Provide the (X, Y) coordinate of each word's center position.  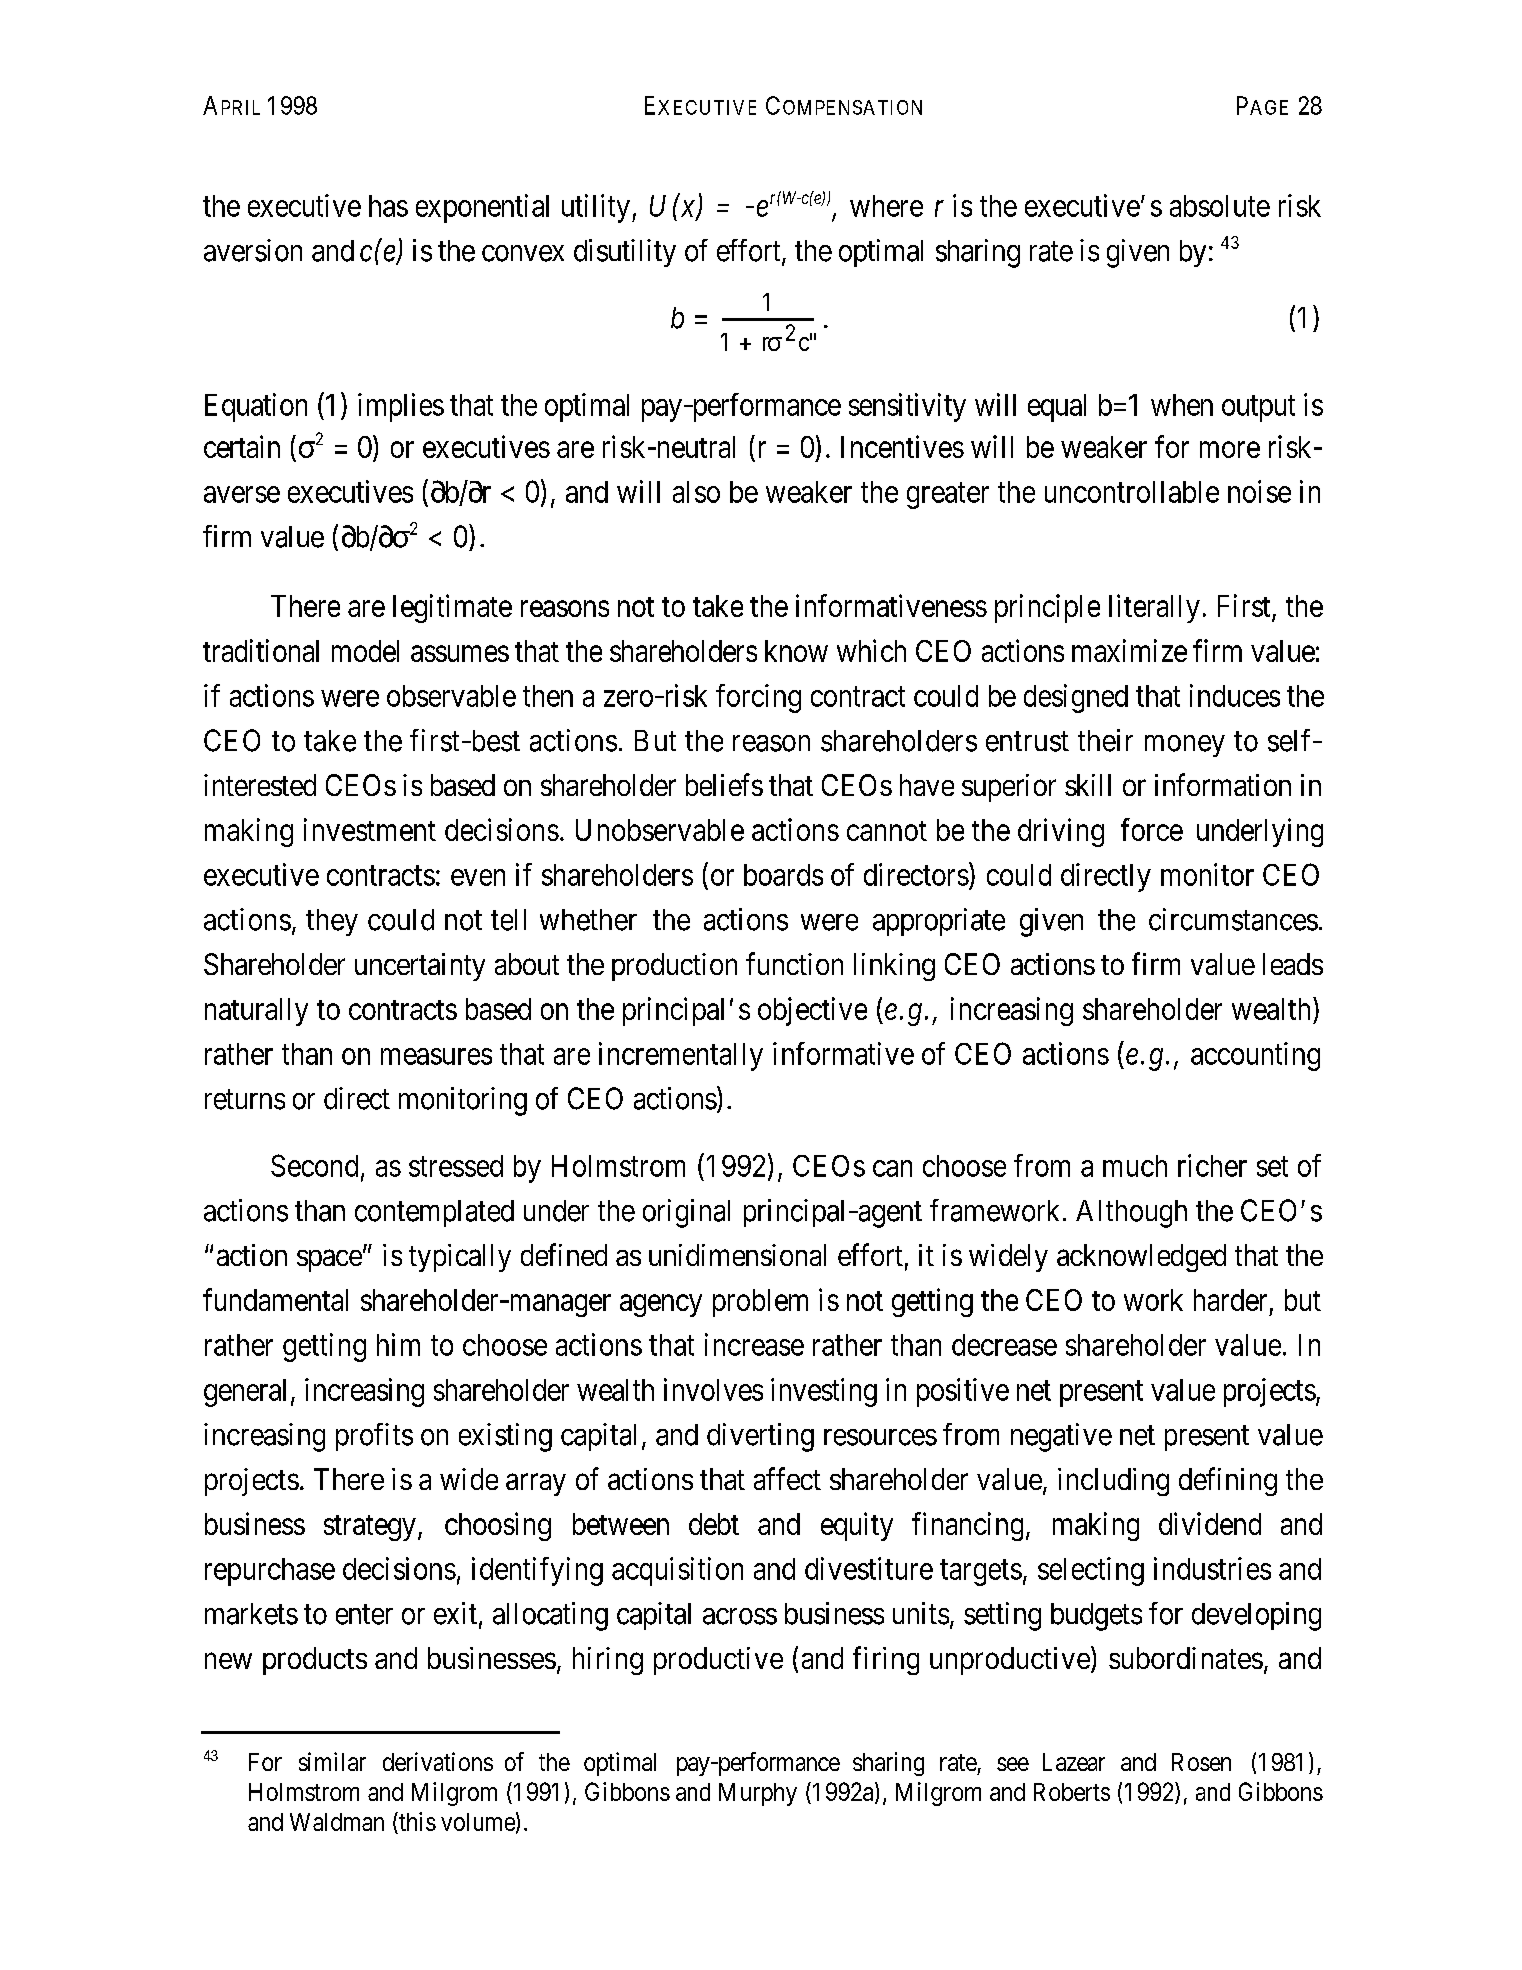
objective (812, 1011)
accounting (1255, 1056)
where (886, 206)
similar (332, 1761)
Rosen (1201, 1762)
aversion (253, 250)
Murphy (758, 1794)
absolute (1220, 206)
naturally (256, 1012)
